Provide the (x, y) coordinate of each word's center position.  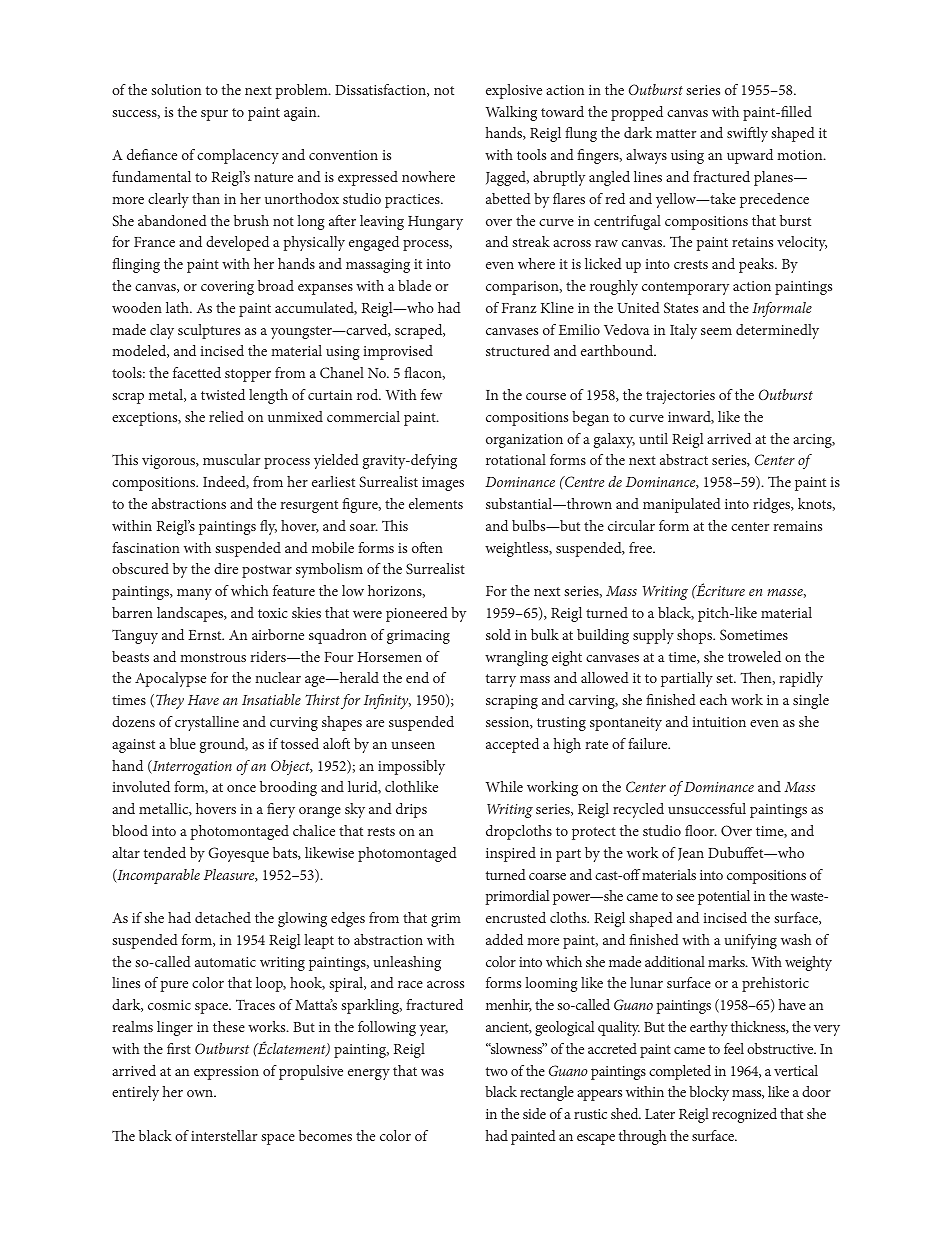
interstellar (224, 1135)
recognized (744, 1115)
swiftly (747, 134)
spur (214, 115)
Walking (511, 113)
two (497, 1071)
